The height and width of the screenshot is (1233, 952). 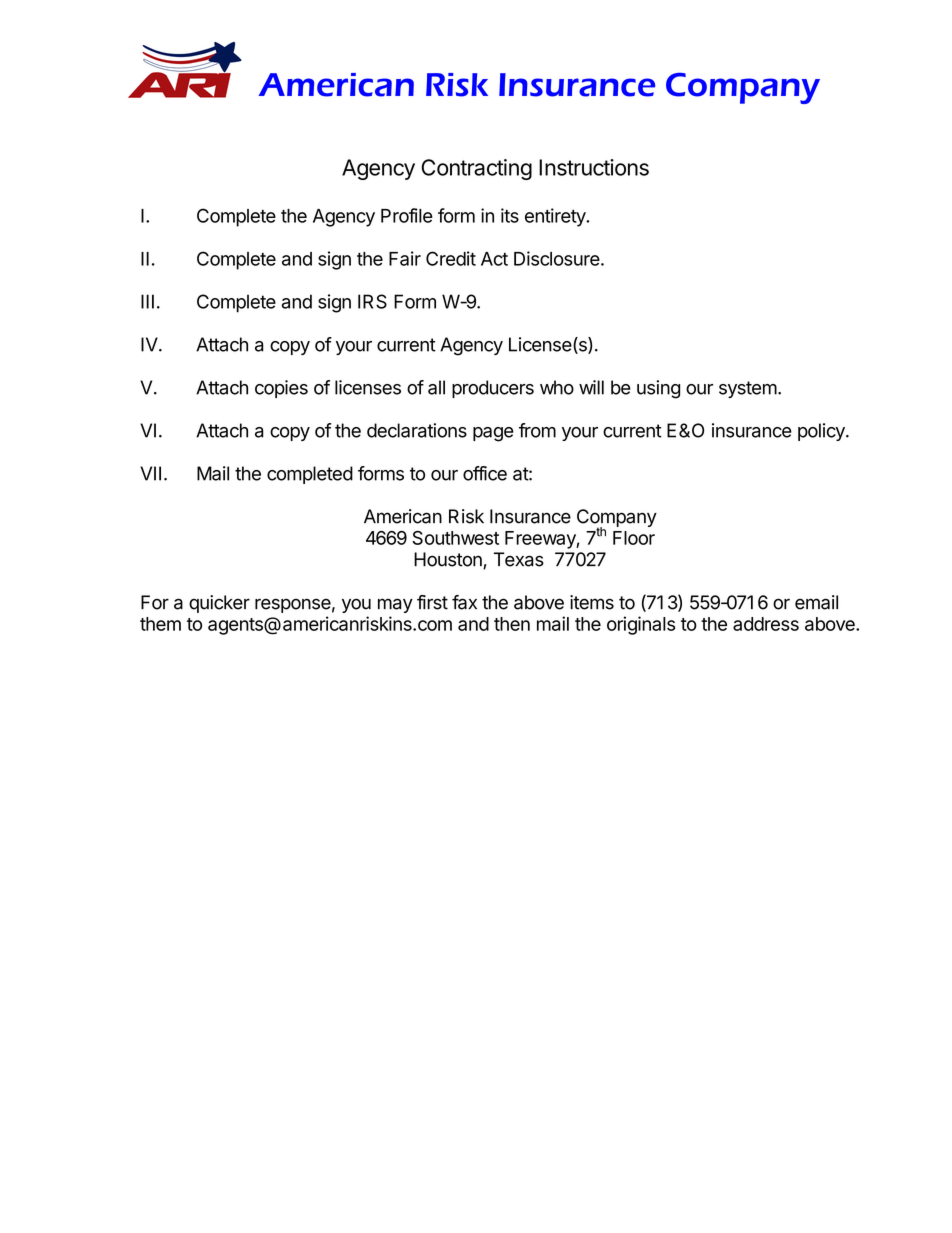 I want to click on Profile, so click(x=407, y=215).
